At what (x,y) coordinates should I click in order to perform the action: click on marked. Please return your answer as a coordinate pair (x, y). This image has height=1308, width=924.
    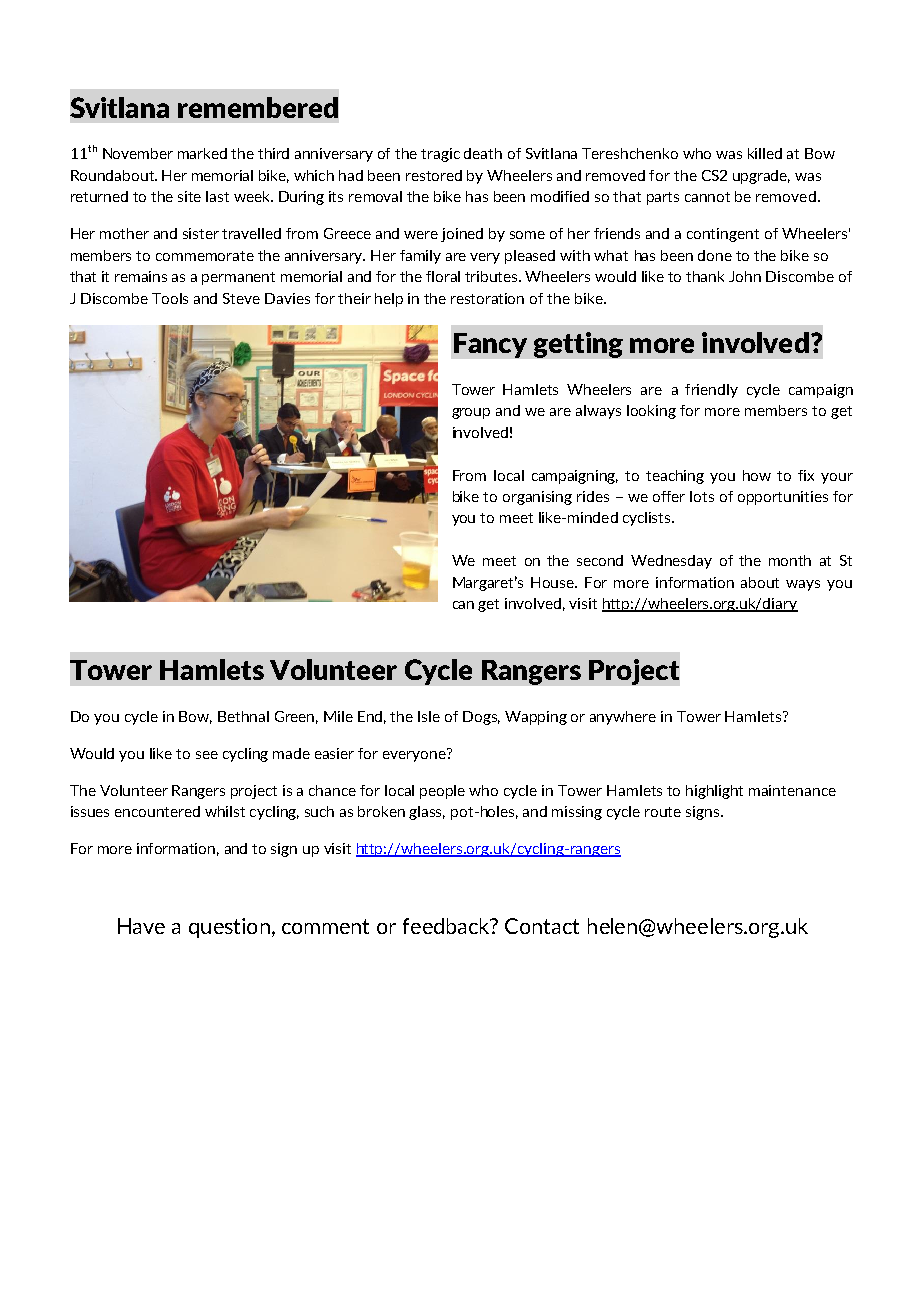
    Looking at the image, I should click on (202, 153).
